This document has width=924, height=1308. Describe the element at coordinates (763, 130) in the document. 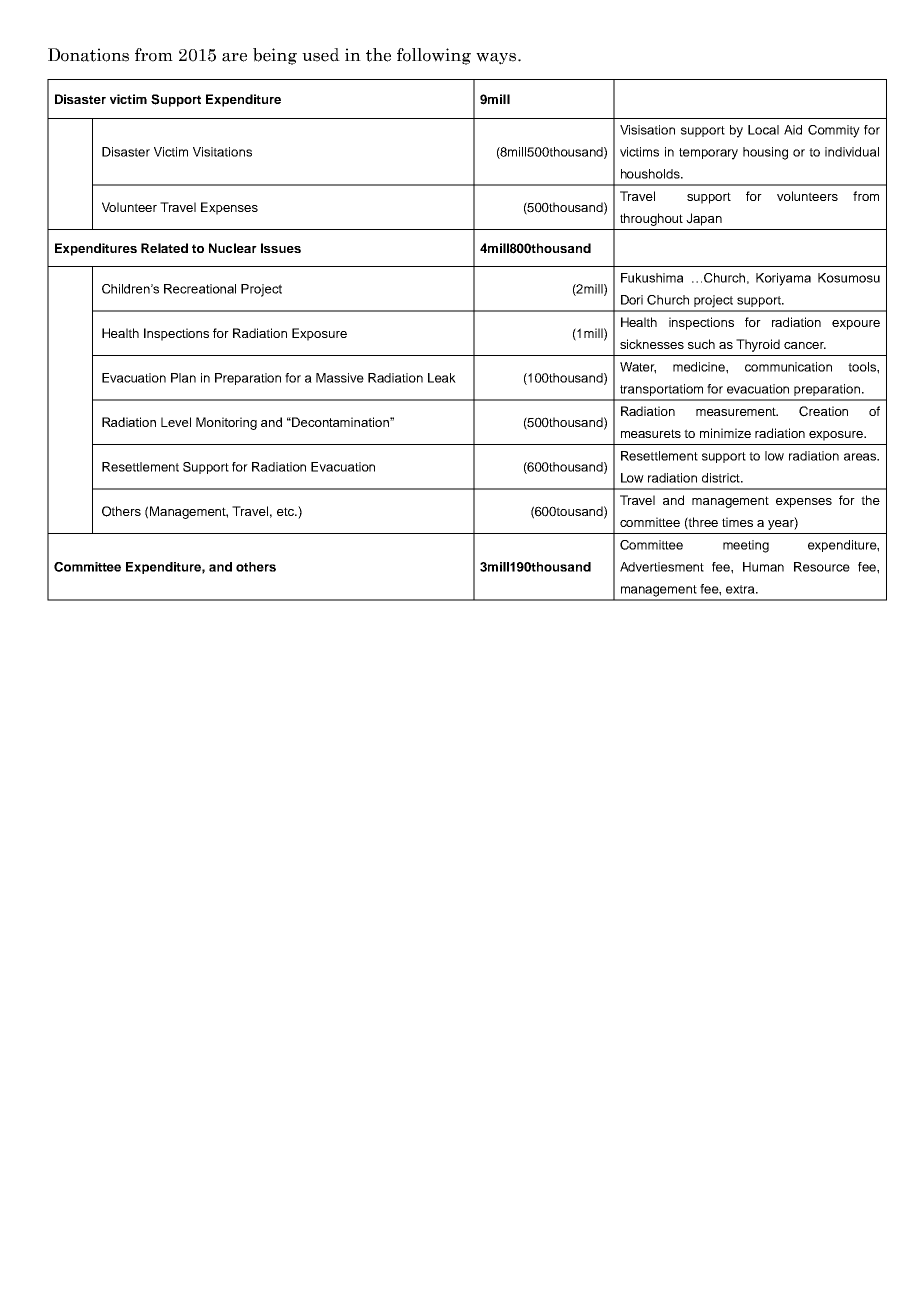

I see `Local` at that location.
